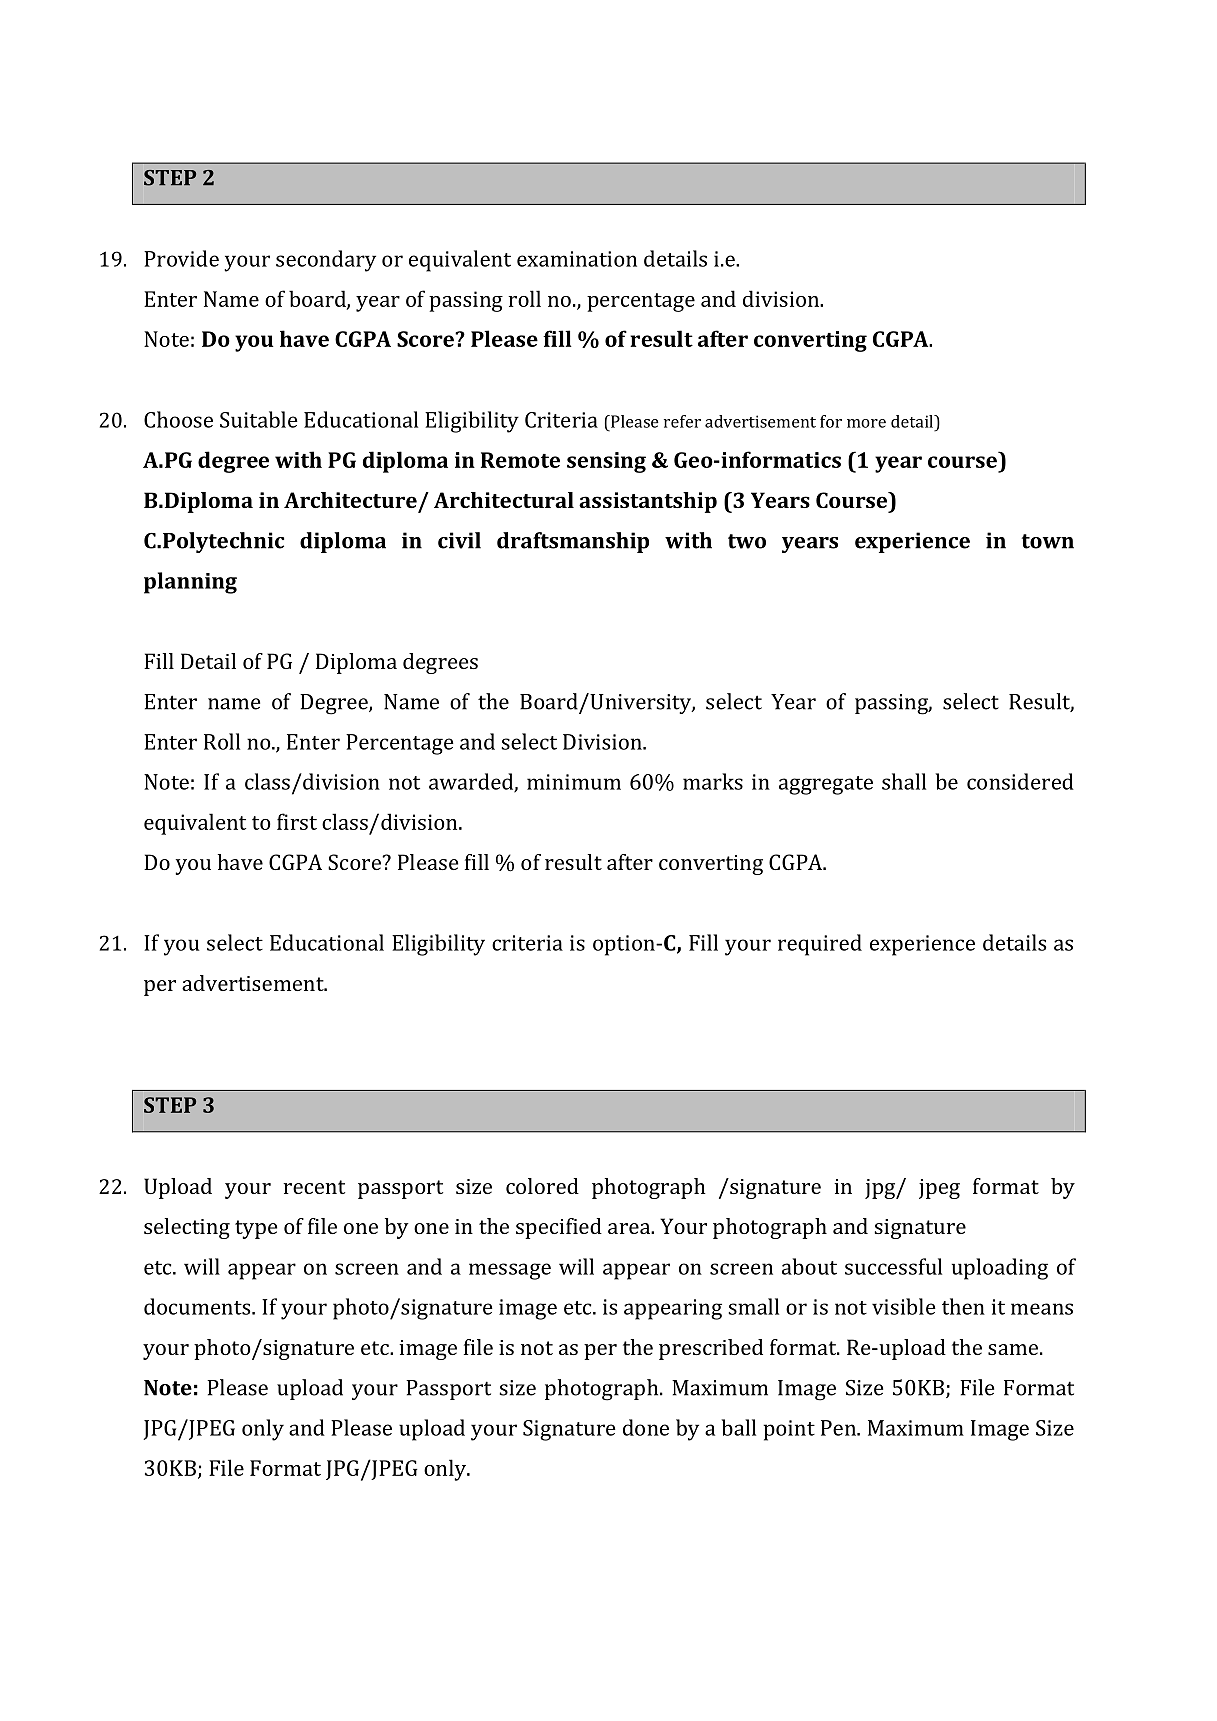 This image has height=1721, width=1217. I want to click on more, so click(866, 423).
